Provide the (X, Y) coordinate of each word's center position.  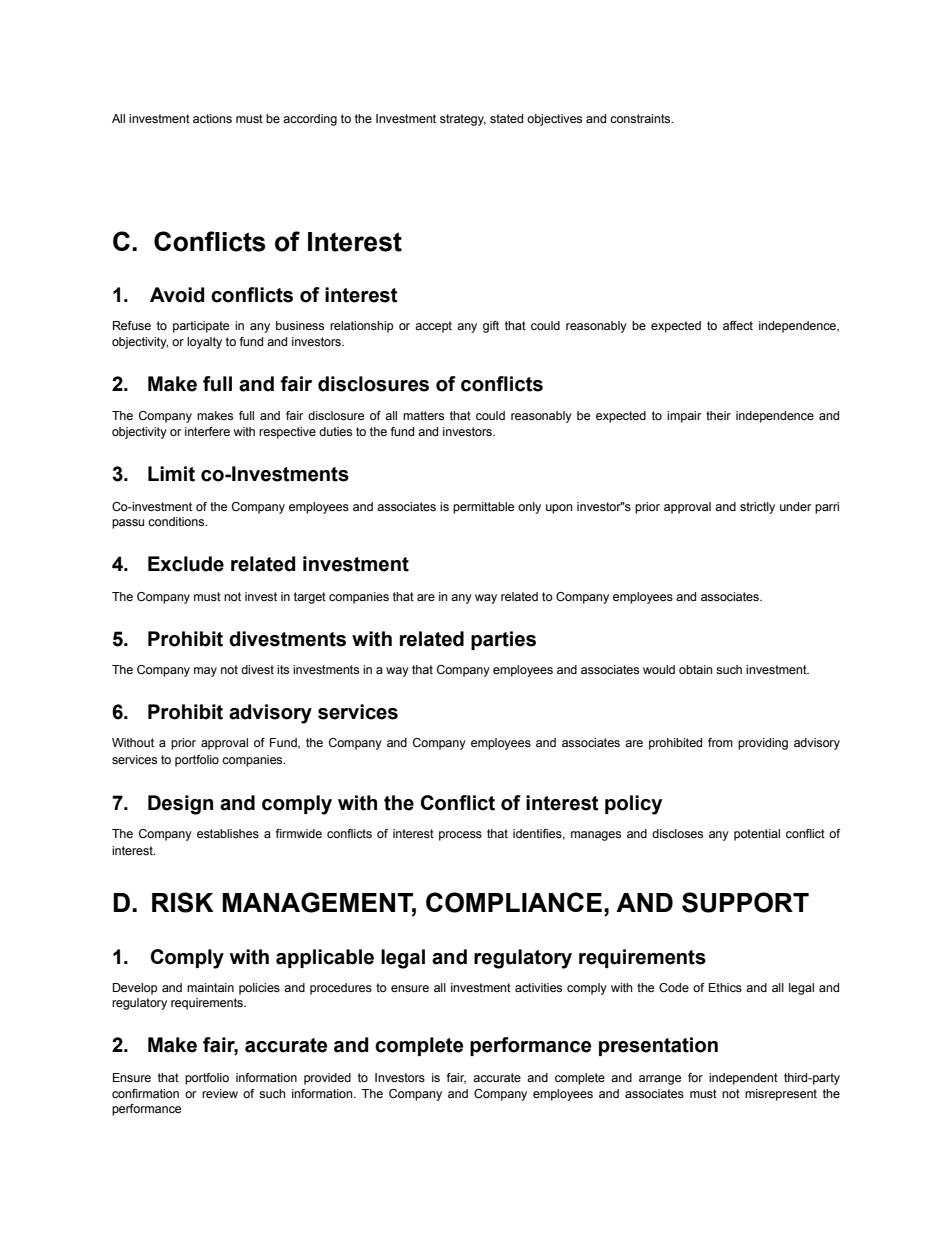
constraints (641, 118)
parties (503, 640)
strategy (463, 120)
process (460, 836)
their (718, 415)
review (220, 1093)
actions (212, 118)
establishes (228, 833)
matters (423, 415)
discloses (677, 833)
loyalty (204, 343)
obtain (695, 669)
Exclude (186, 564)
